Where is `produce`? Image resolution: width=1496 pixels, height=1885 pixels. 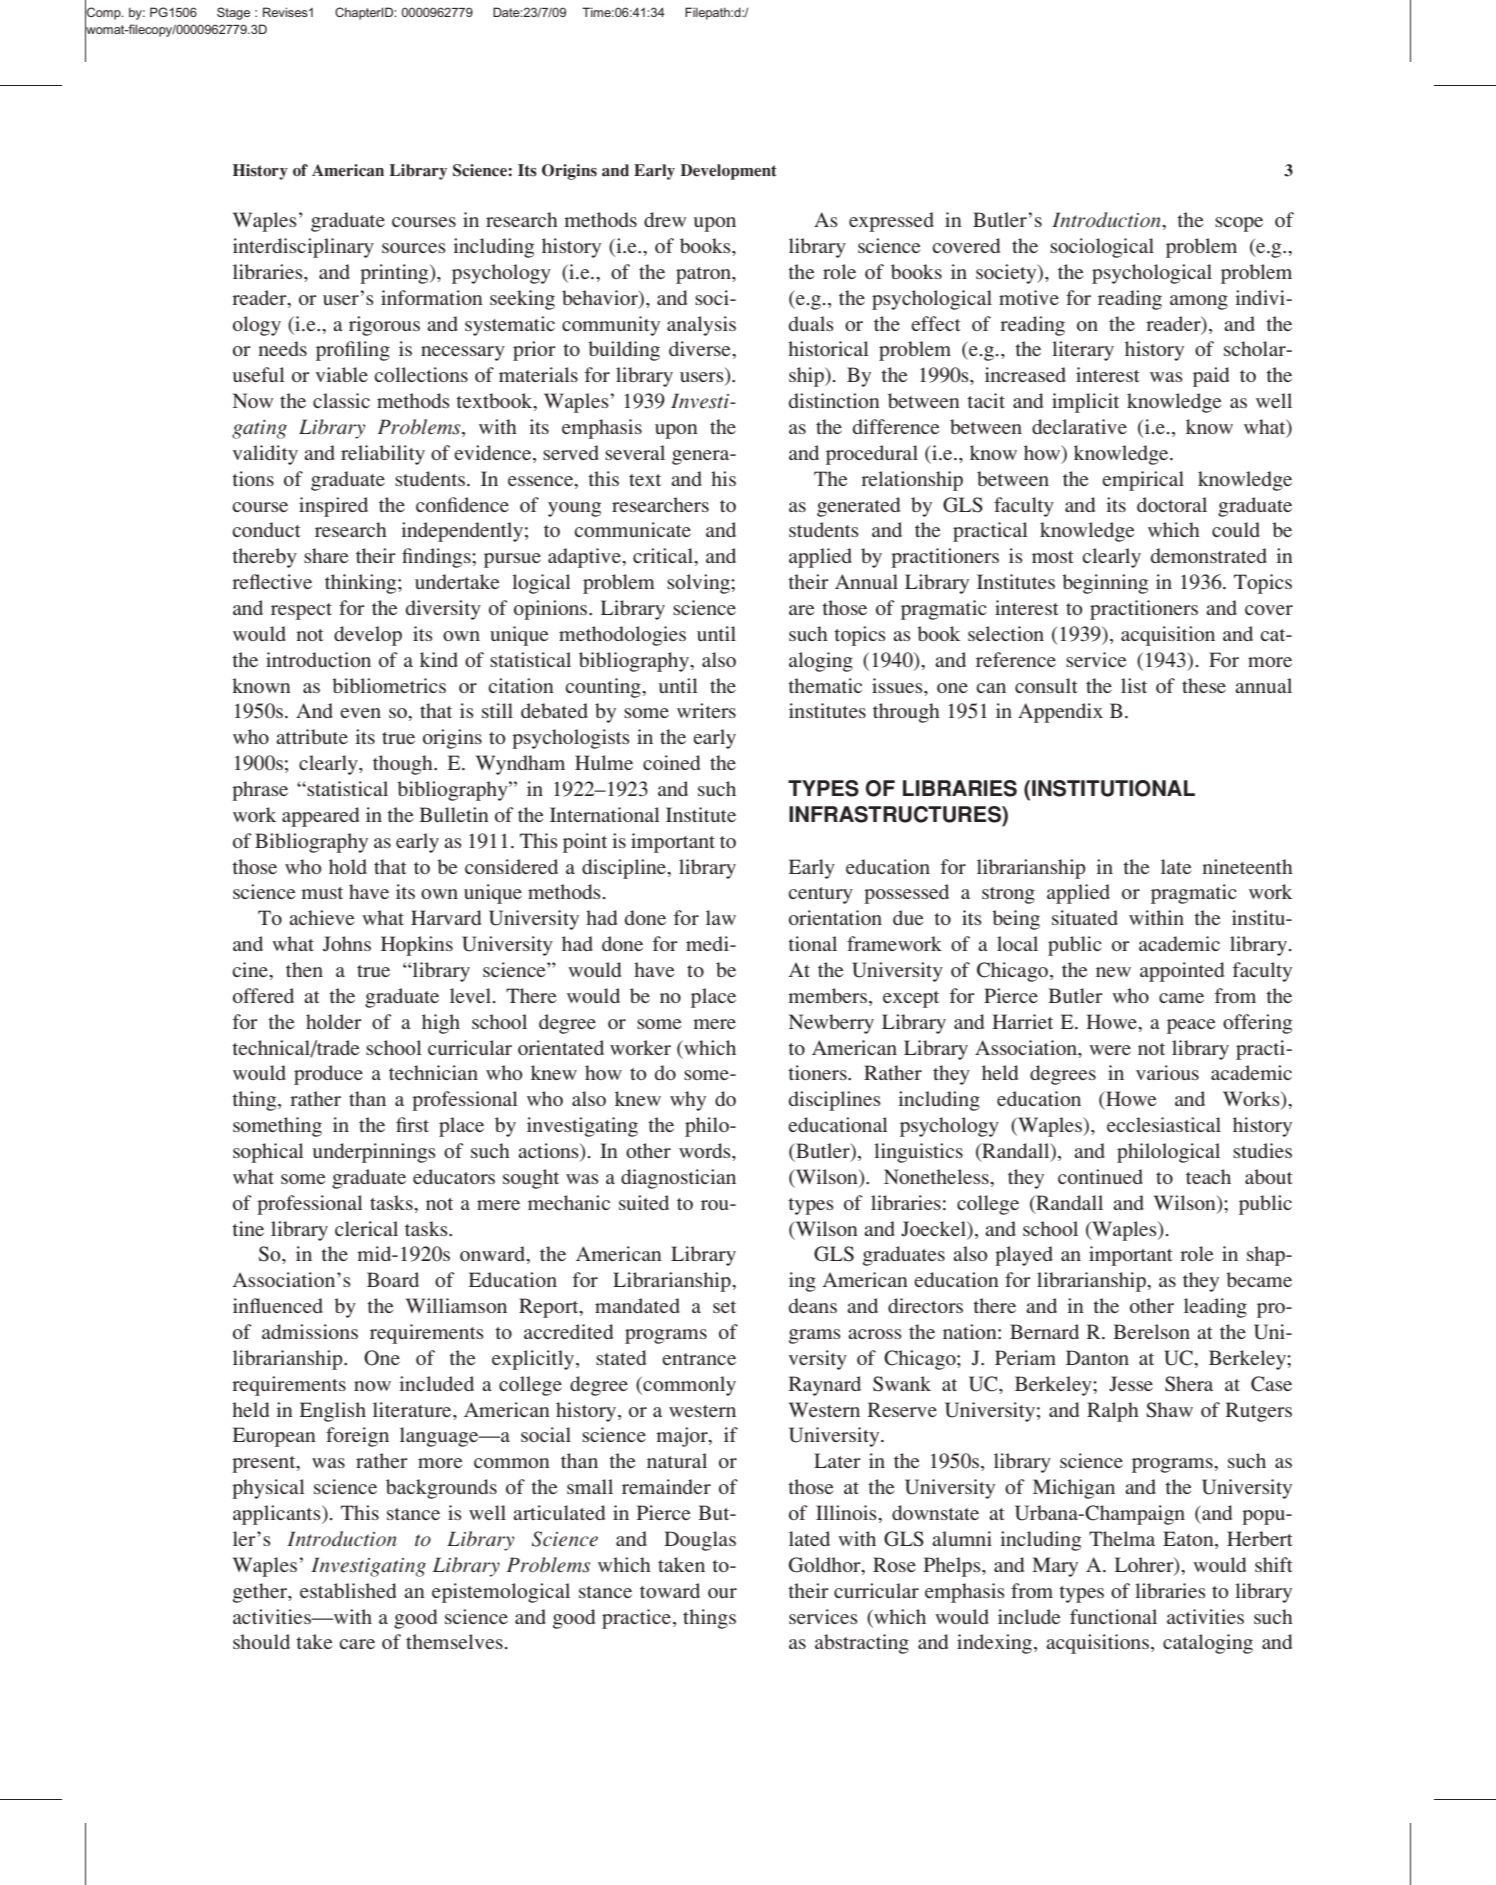 produce is located at coordinates (328, 1075).
